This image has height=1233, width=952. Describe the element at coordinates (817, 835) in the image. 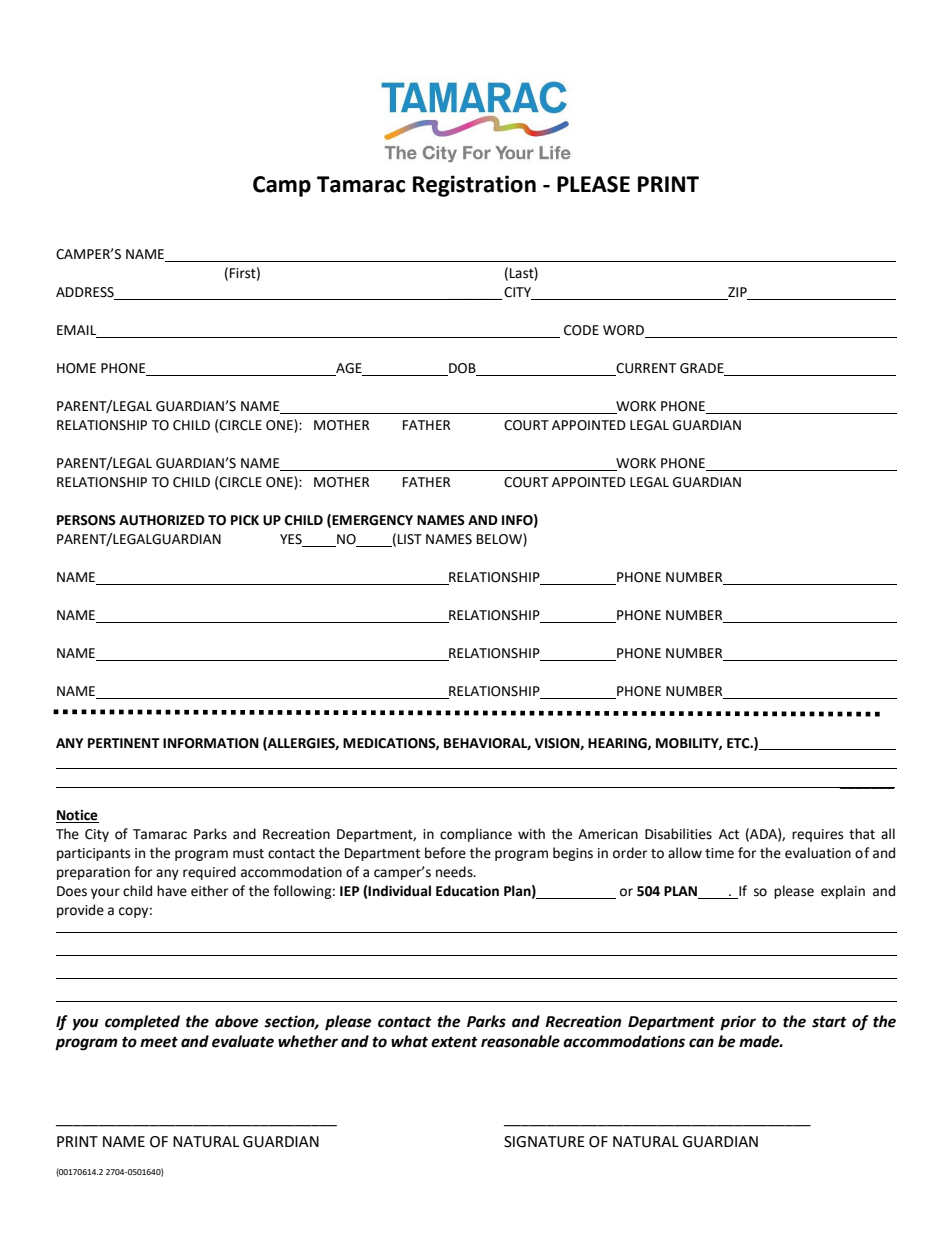

I see `requires` at that location.
